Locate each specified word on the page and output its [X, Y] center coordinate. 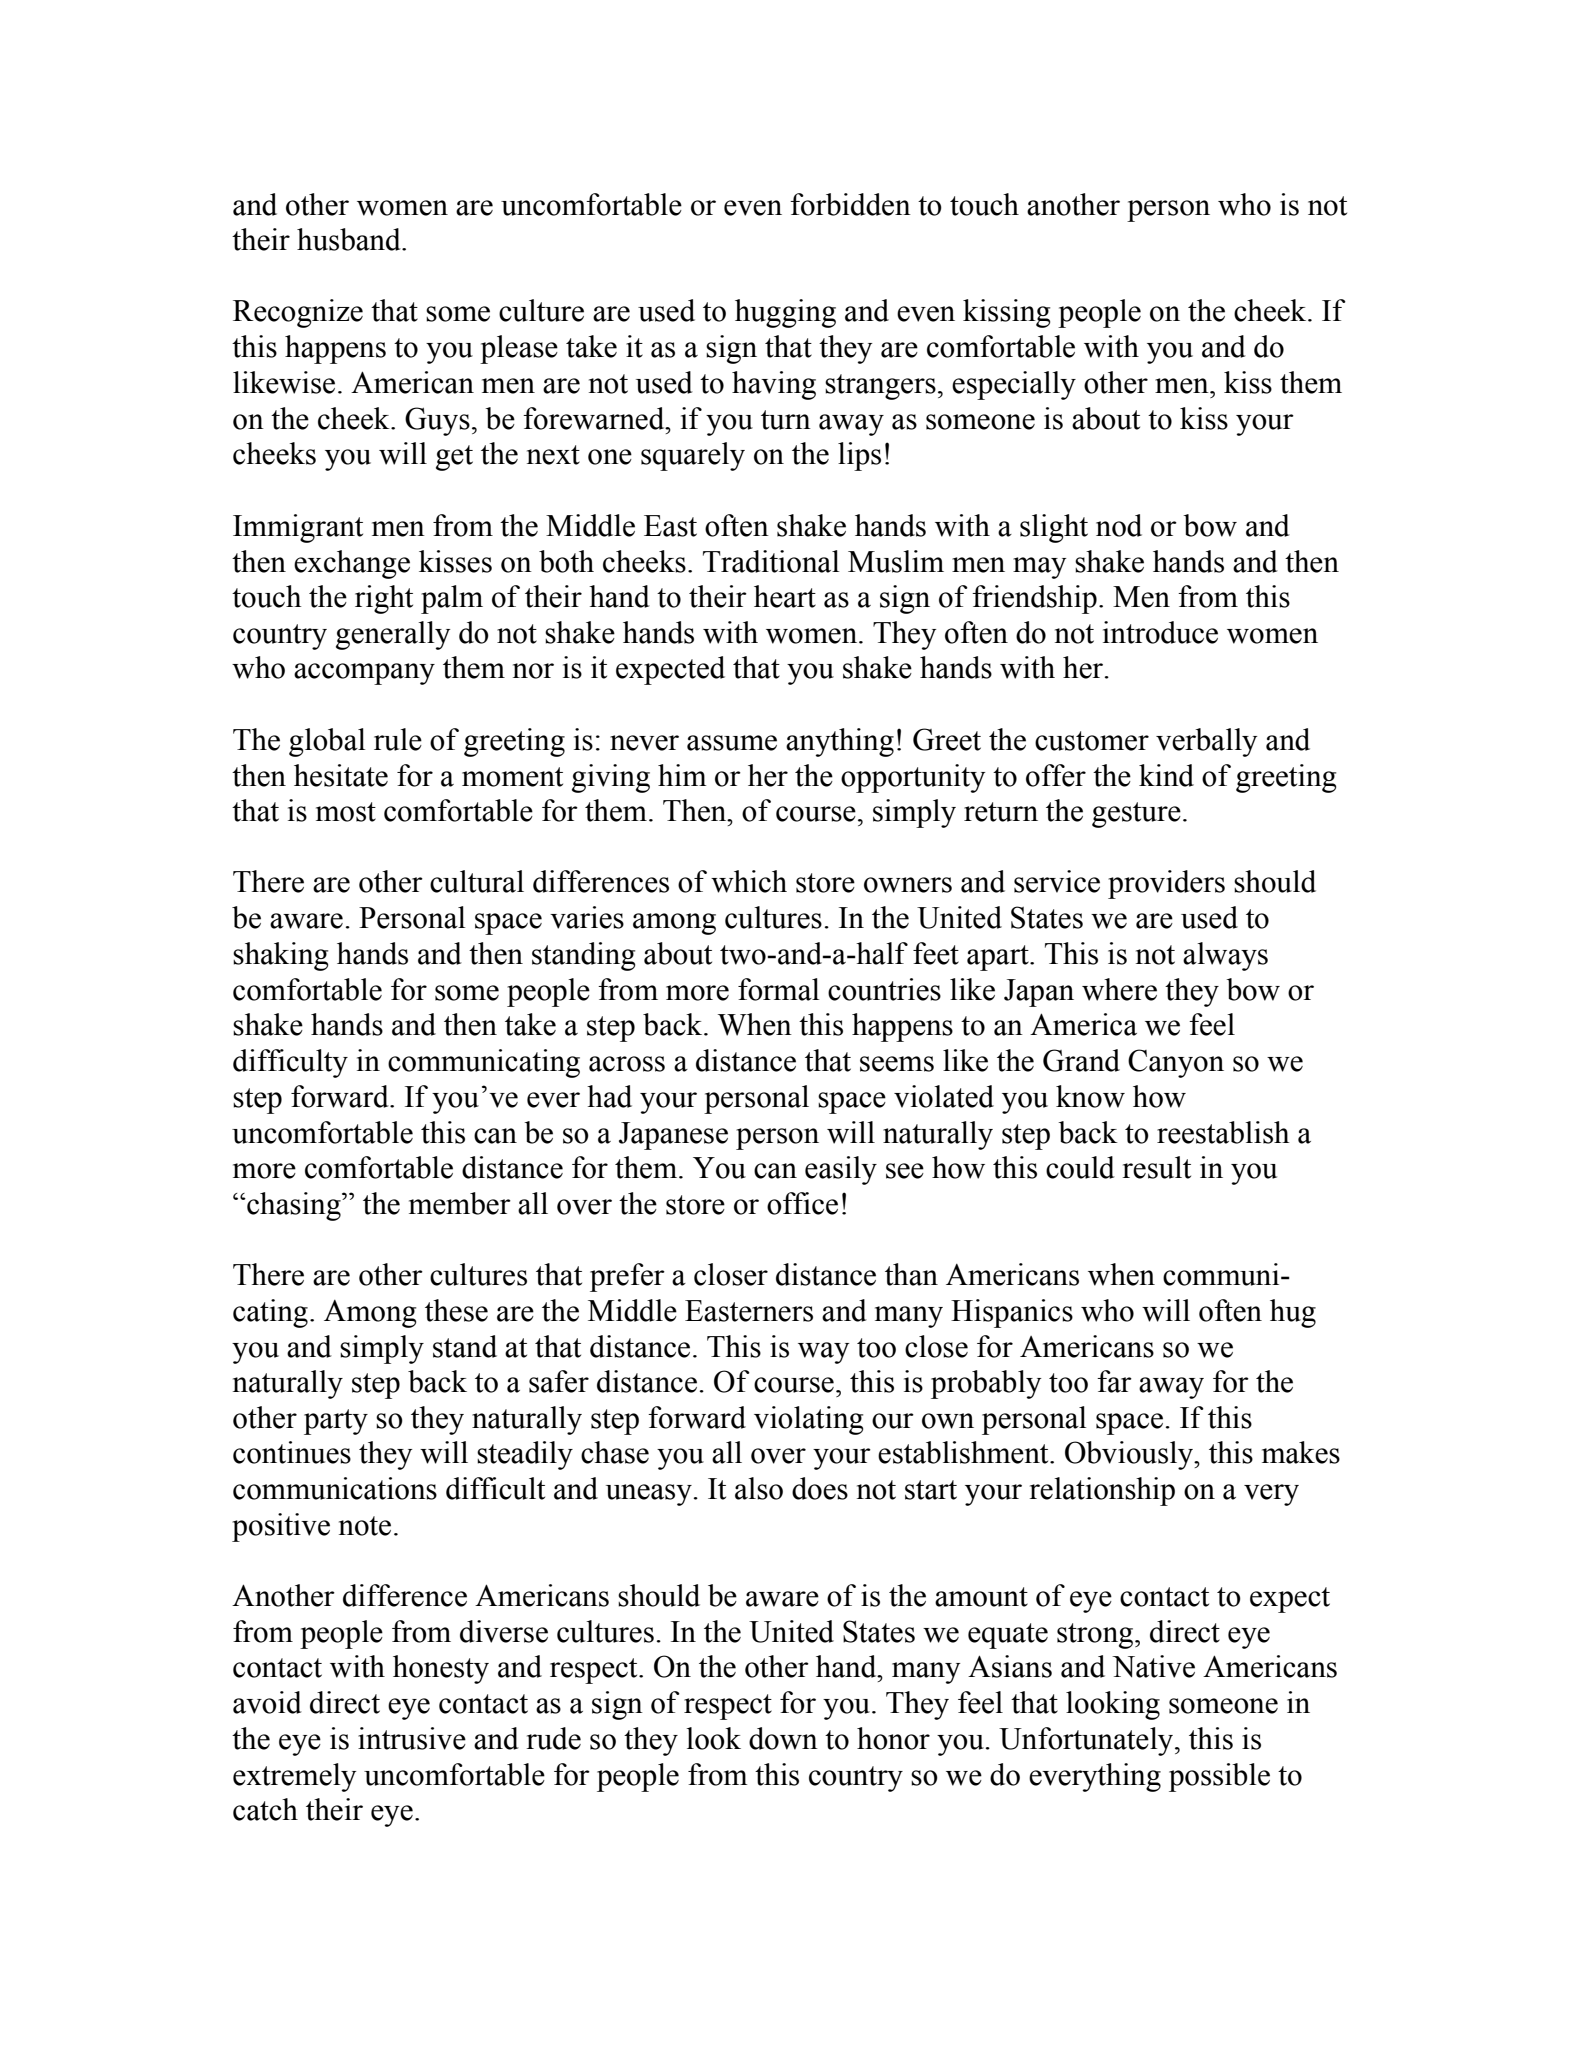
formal [778, 989]
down [783, 1738]
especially [1014, 385]
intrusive [412, 1738]
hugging [785, 313]
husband [350, 239]
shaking [280, 956]
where [1119, 989]
